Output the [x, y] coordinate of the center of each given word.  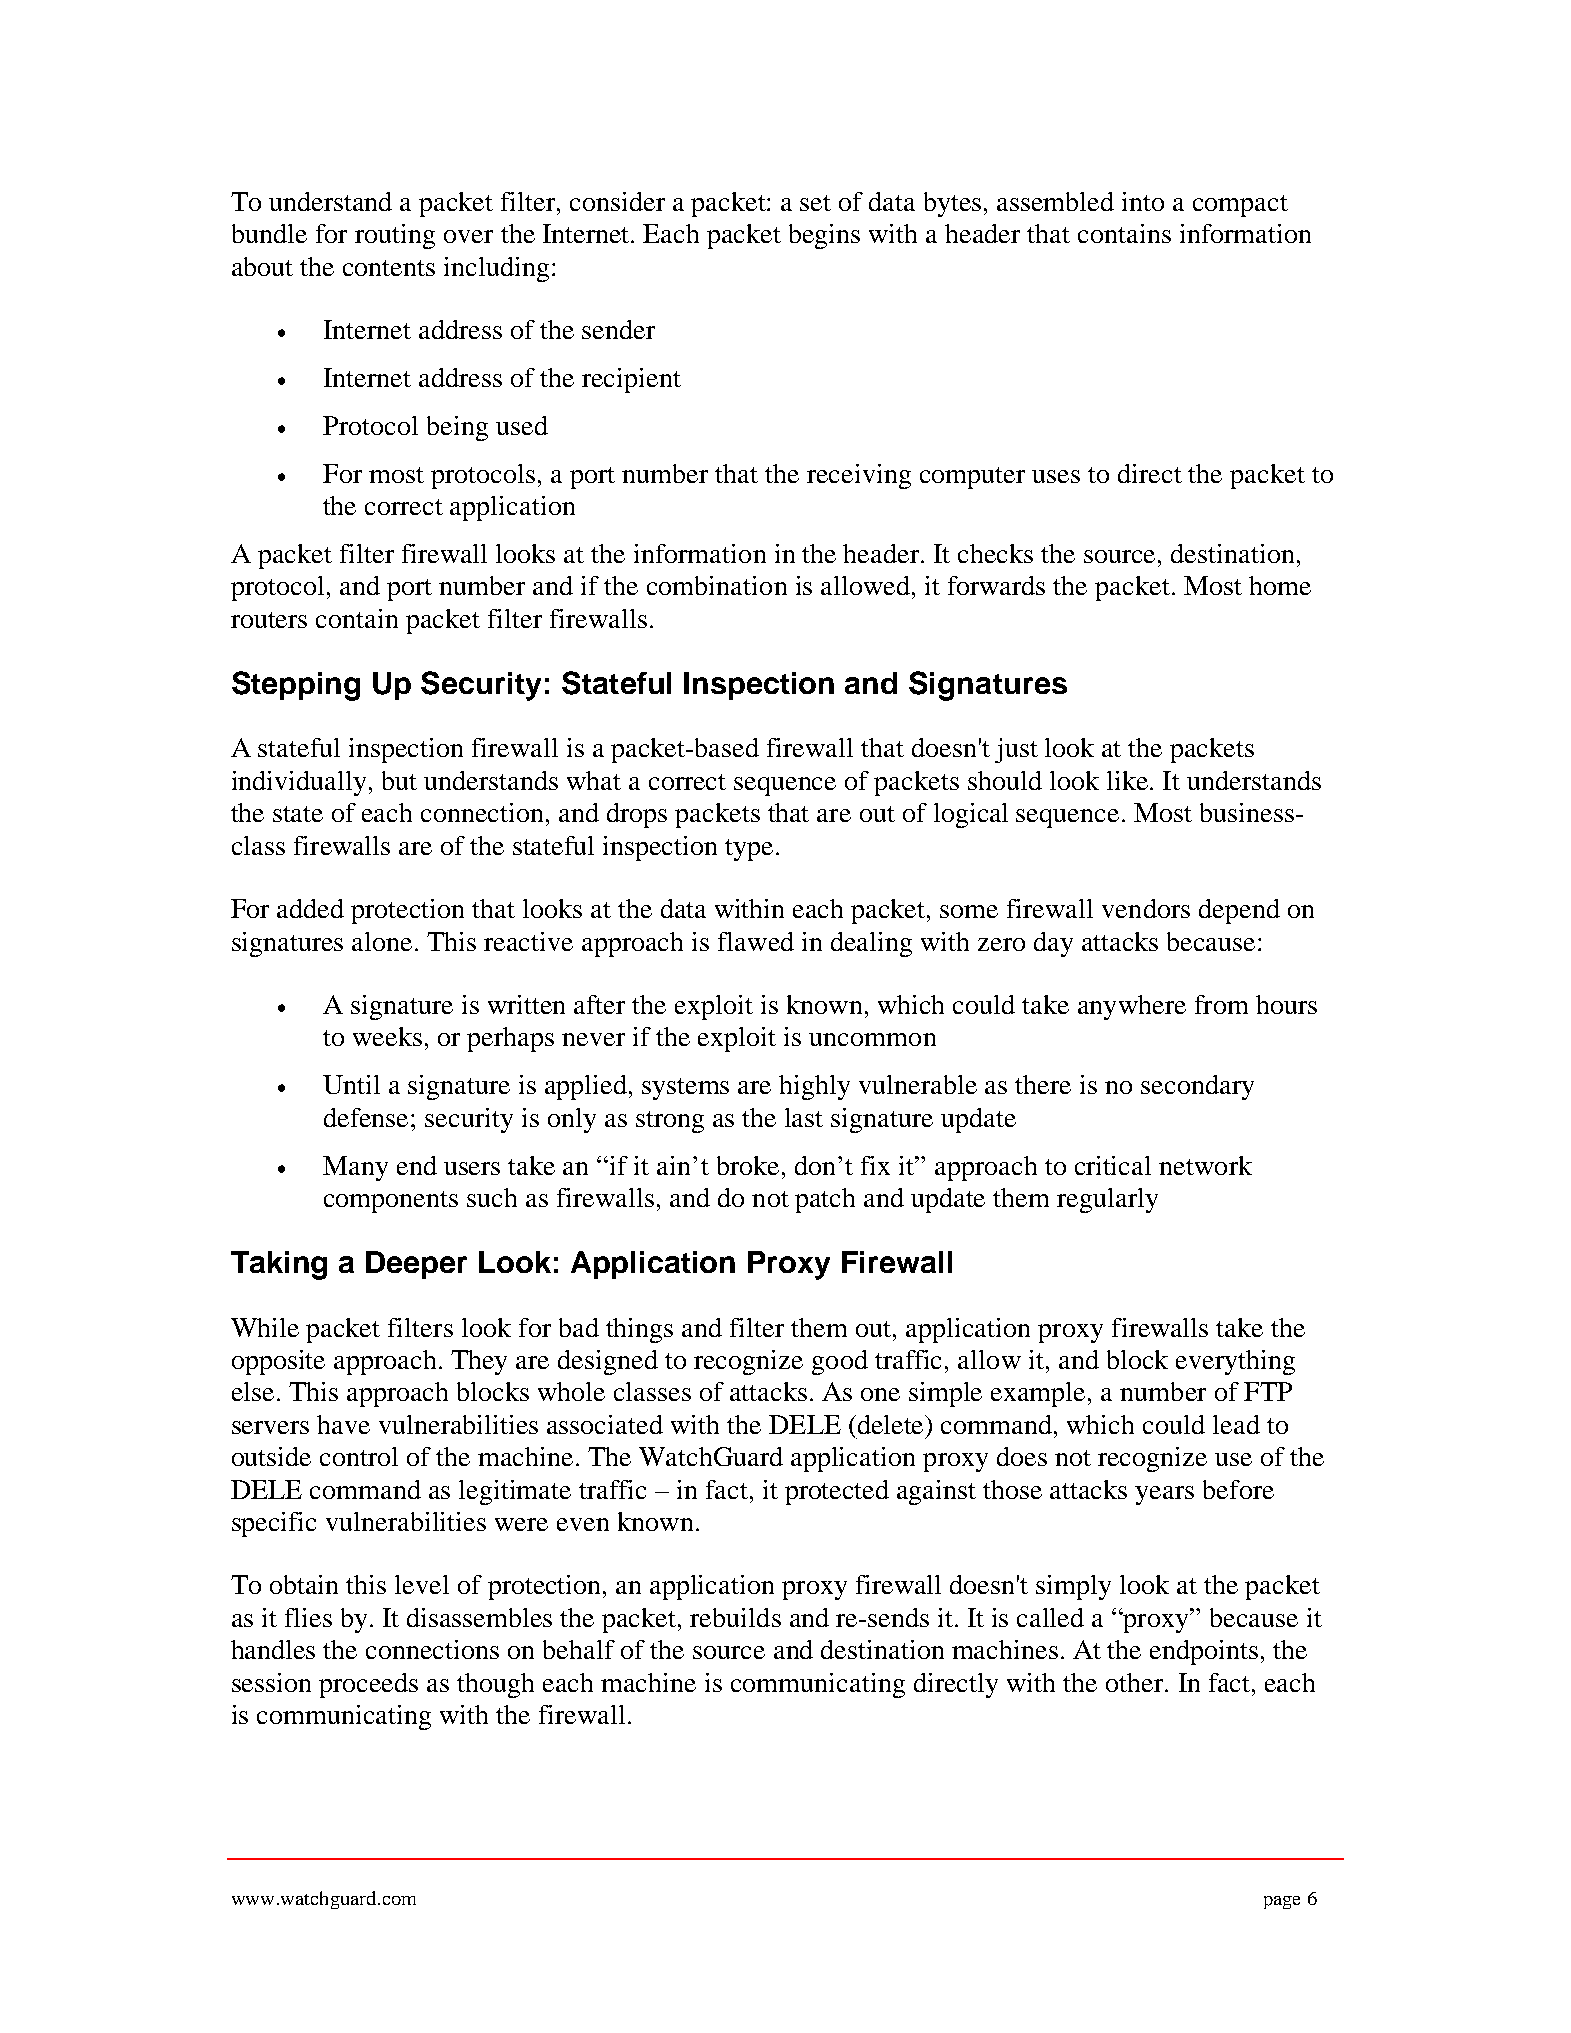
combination [717, 585]
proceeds [368, 1685]
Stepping [296, 686]
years [1164, 1495]
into [1143, 201]
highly [814, 1087]
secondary [1197, 1087]
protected [837, 1492]
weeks [387, 1036]
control [359, 1456]
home [1280, 585]
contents [389, 268]
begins [824, 236]
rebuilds [735, 1617]
